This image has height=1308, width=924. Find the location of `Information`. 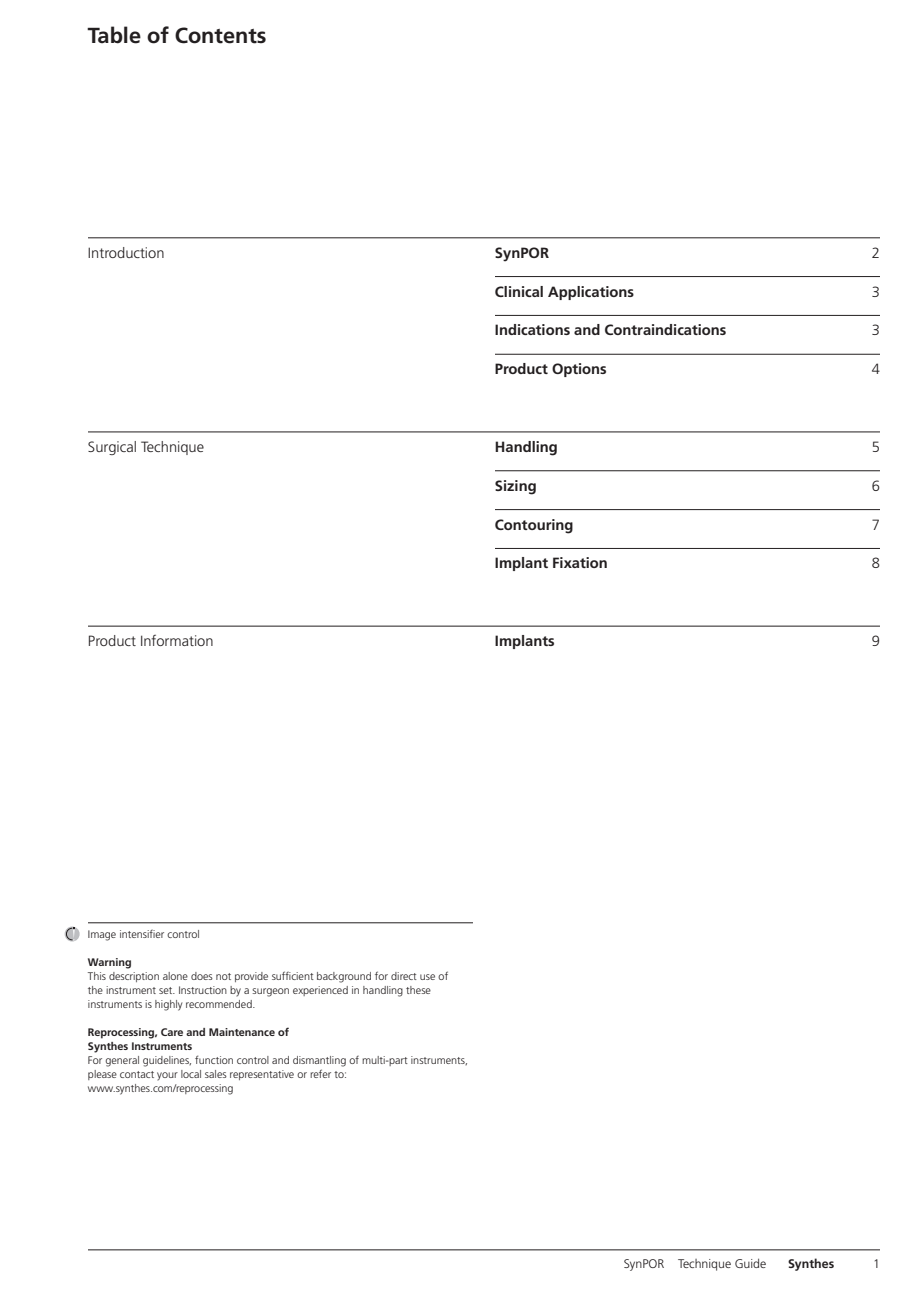

Information is located at coordinates (177, 640).
